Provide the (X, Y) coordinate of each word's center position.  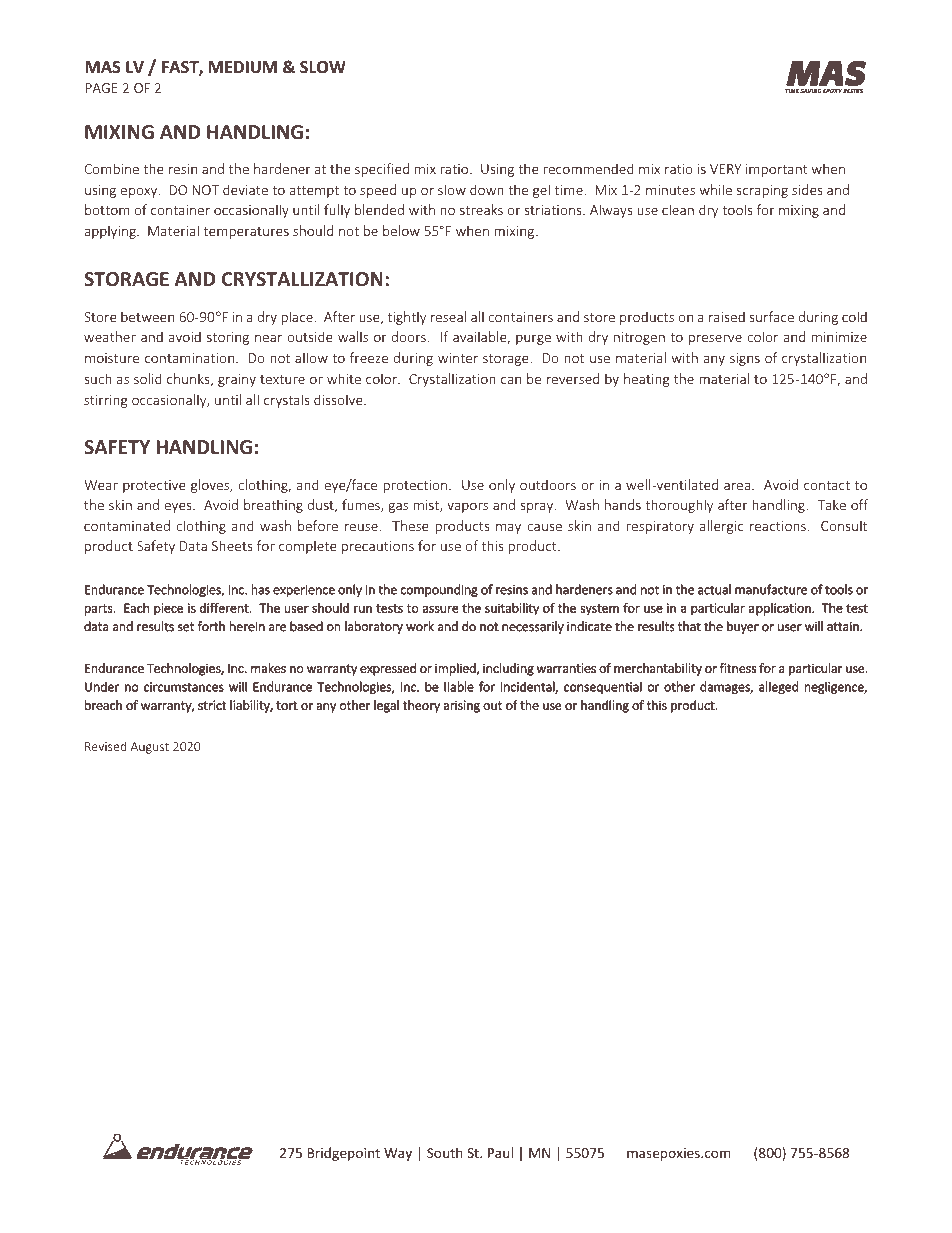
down (487, 189)
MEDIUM (243, 67)
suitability (512, 609)
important (777, 170)
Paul (500, 1152)
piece (168, 609)
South (445, 1152)
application (781, 609)
